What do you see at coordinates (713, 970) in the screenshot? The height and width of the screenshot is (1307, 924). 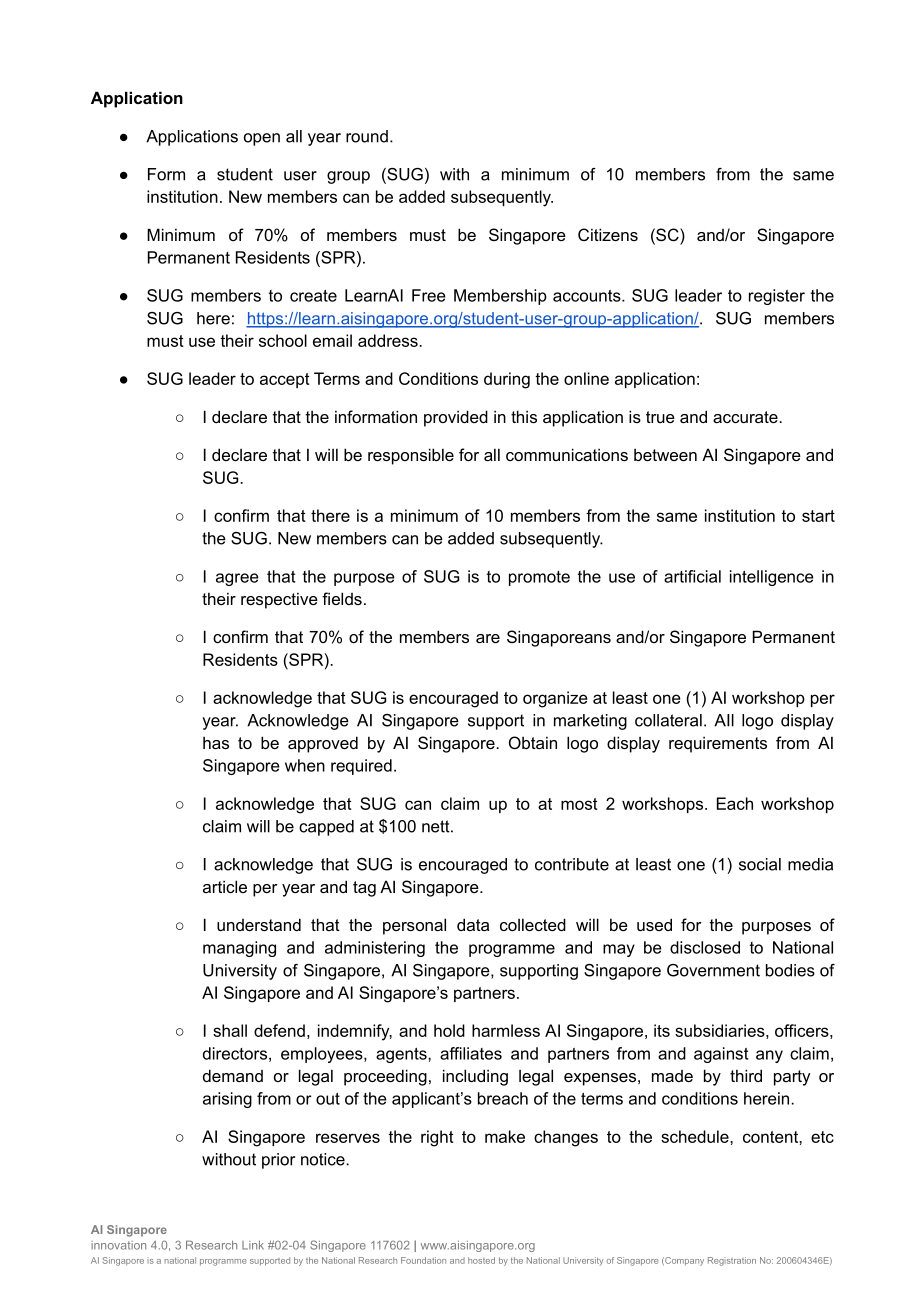 I see `Government` at bounding box center [713, 970].
